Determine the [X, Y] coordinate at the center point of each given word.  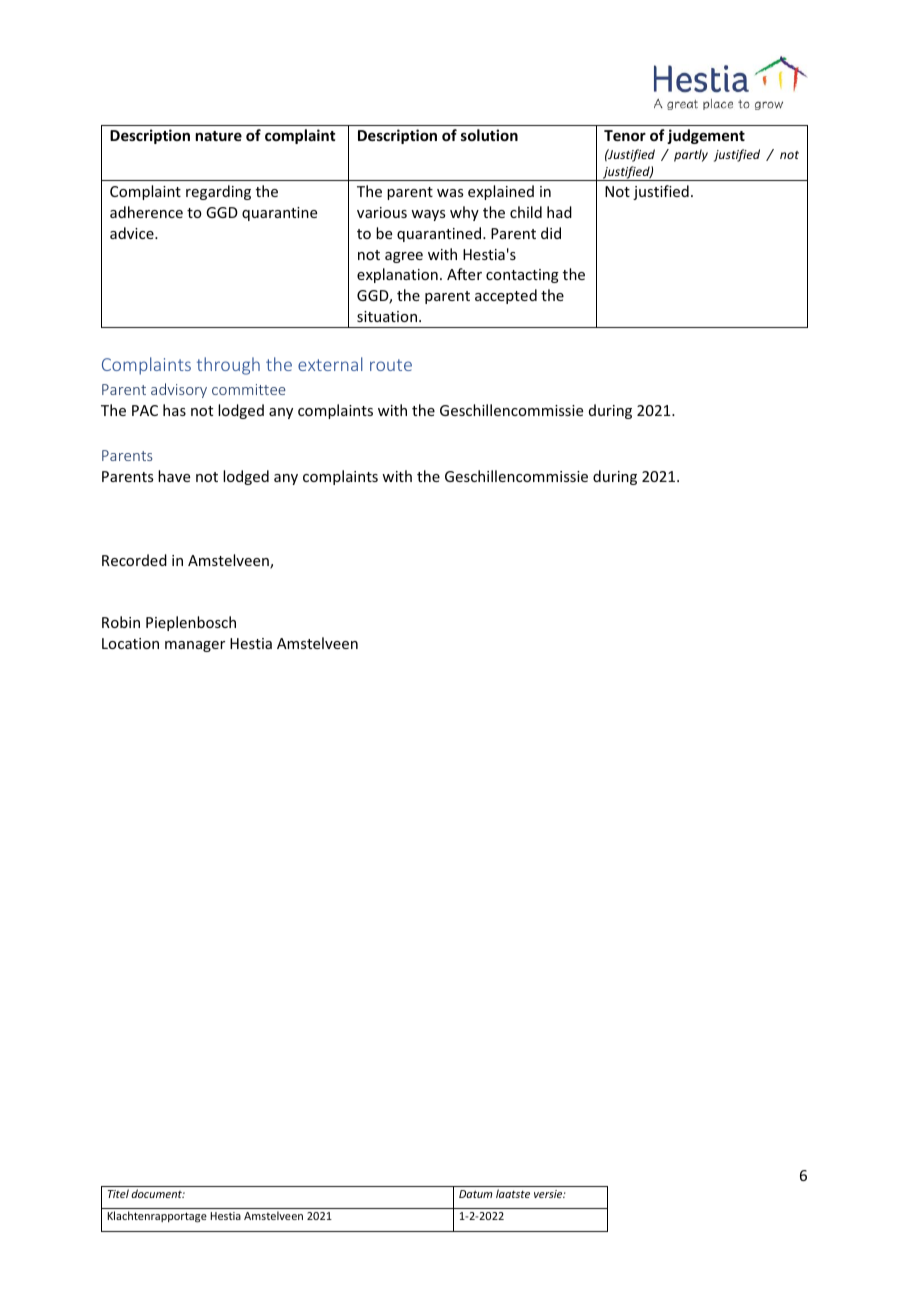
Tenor [625, 135]
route [391, 365]
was [450, 193]
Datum [475, 1194]
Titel [118, 1193]
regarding [218, 192]
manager [195, 646]
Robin [121, 622]
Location [130, 643]
